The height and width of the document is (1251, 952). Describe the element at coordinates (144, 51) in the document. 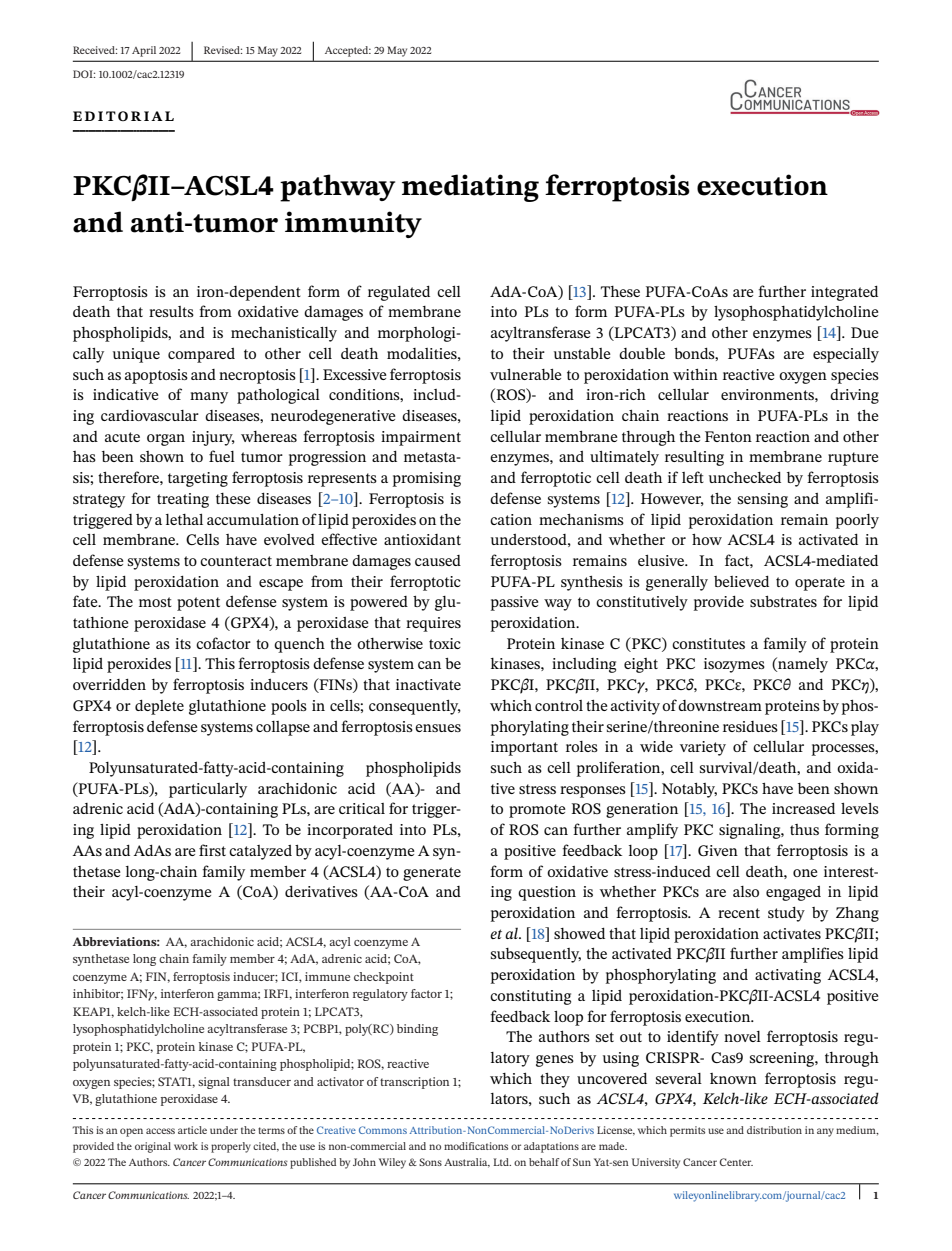

I see `April` at that location.
